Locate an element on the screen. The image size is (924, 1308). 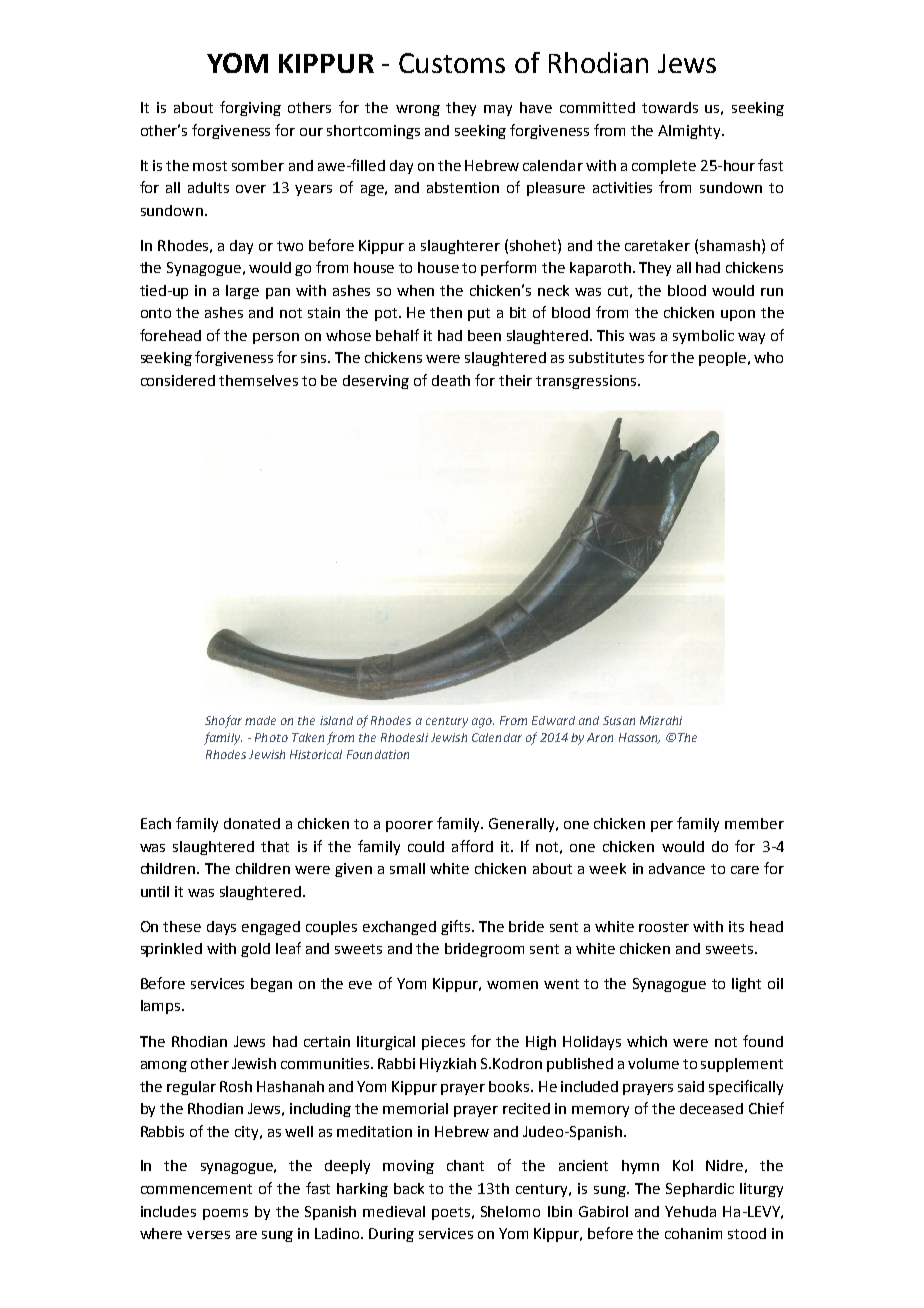
towards is located at coordinates (670, 107).
